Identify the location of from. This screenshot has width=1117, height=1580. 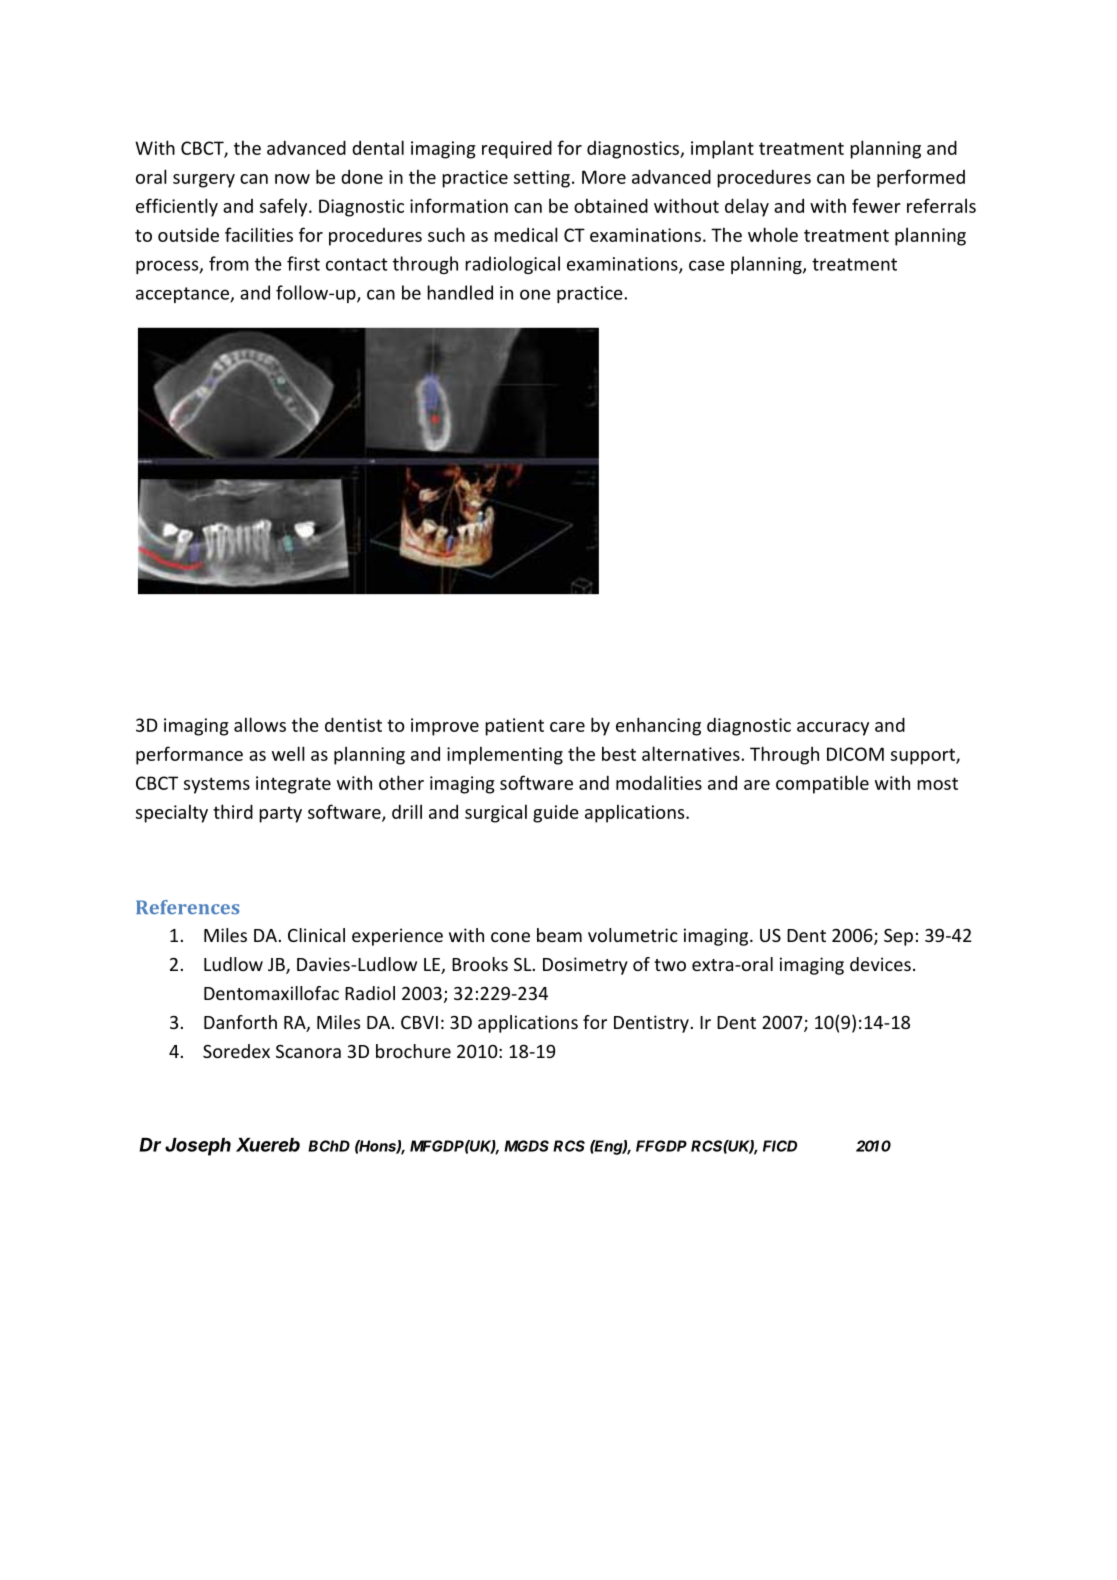
(229, 263).
